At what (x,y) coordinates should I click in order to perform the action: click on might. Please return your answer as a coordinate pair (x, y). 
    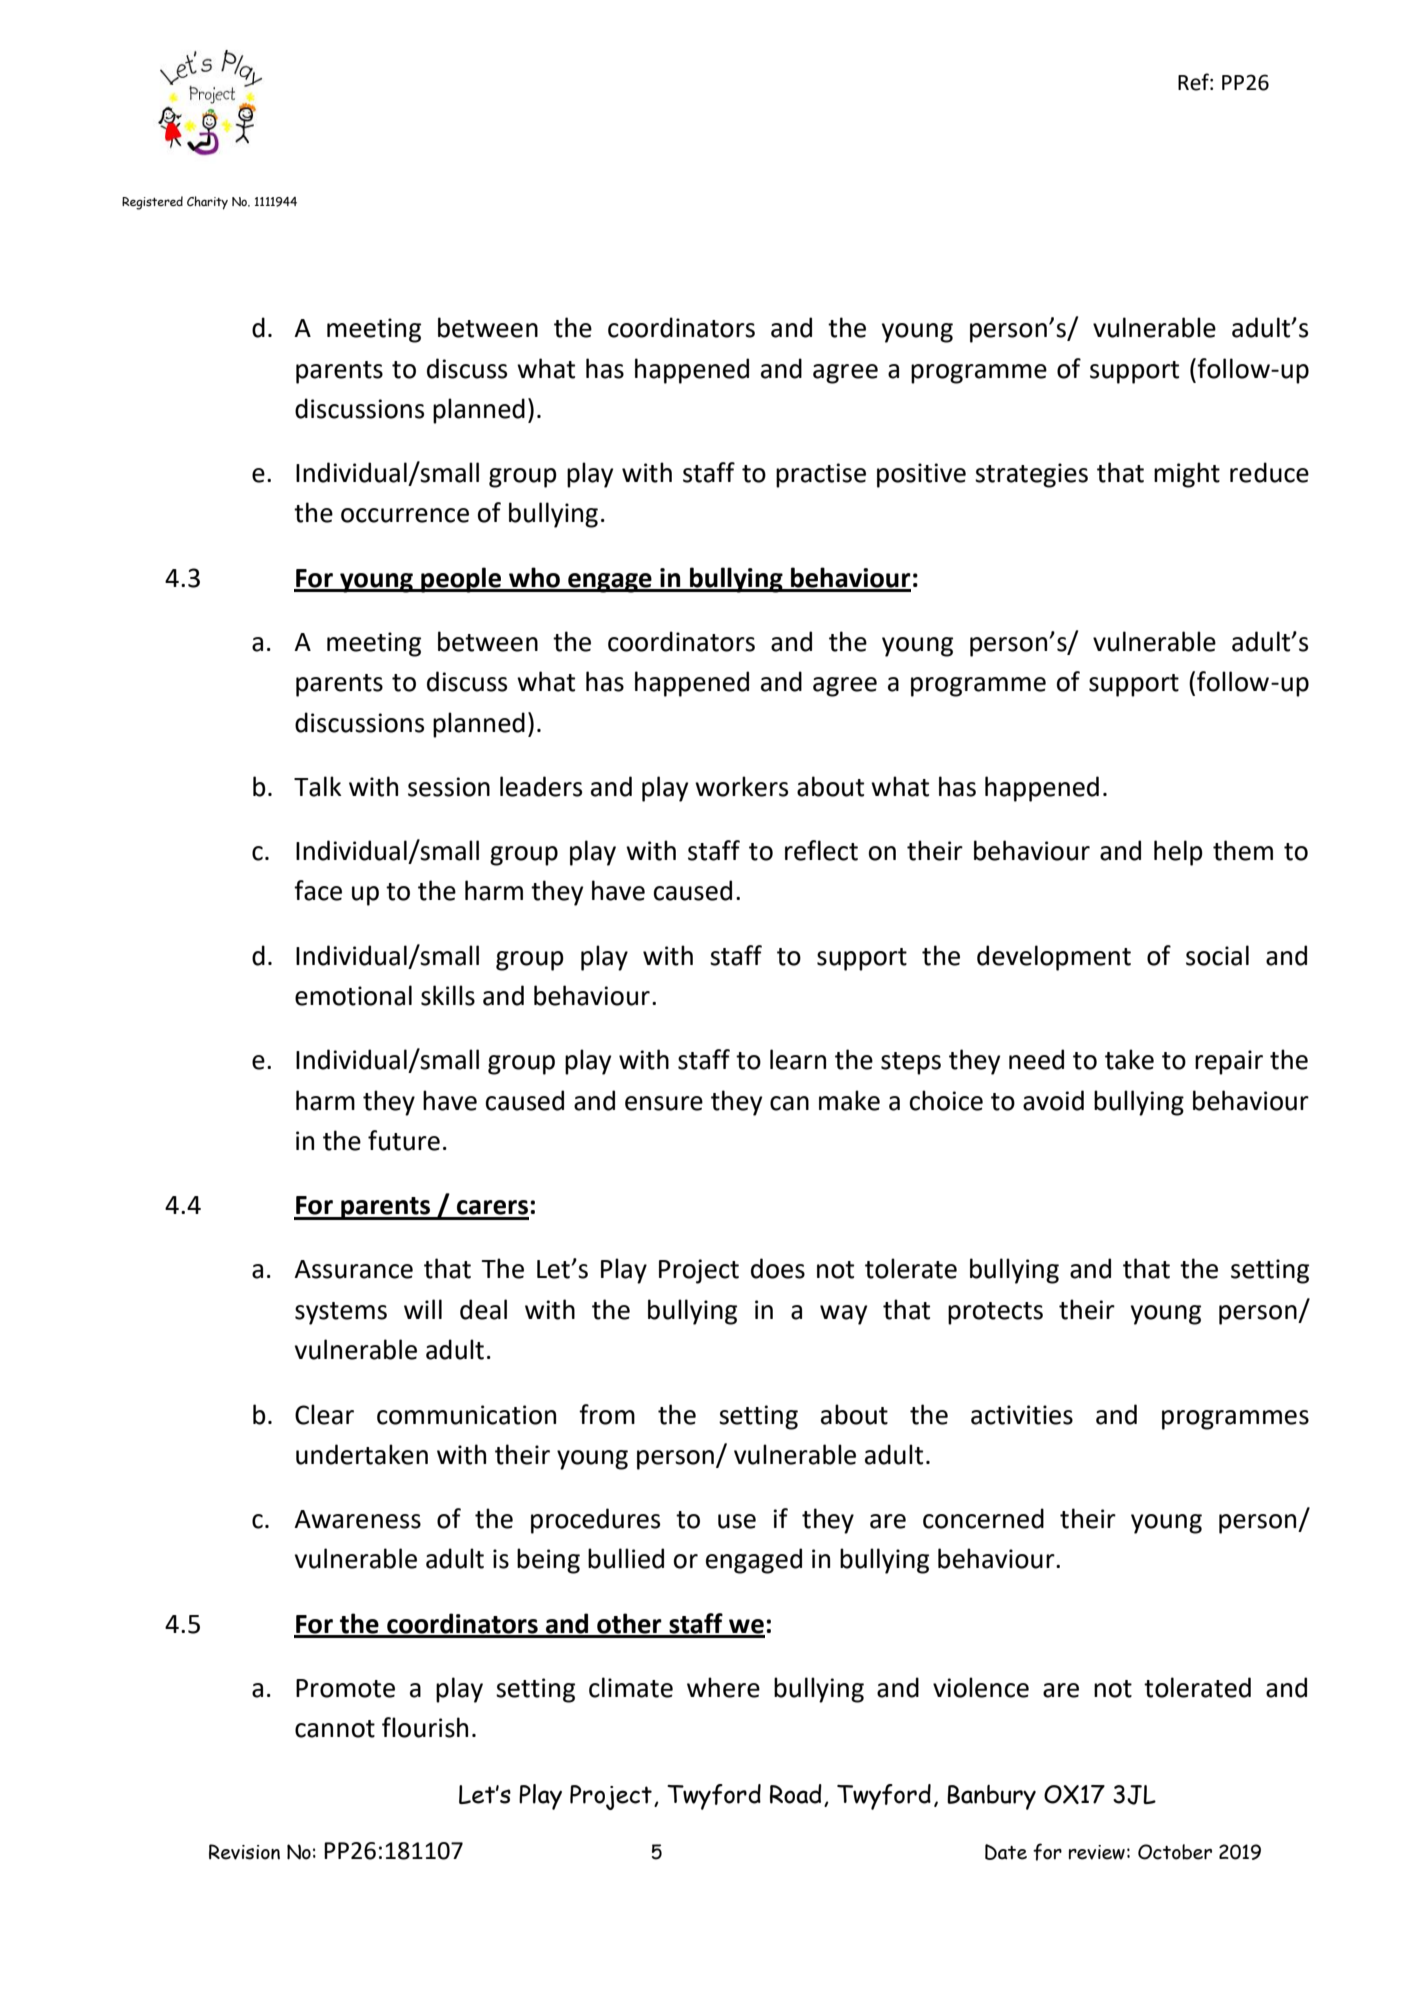
    Looking at the image, I should click on (1187, 475).
